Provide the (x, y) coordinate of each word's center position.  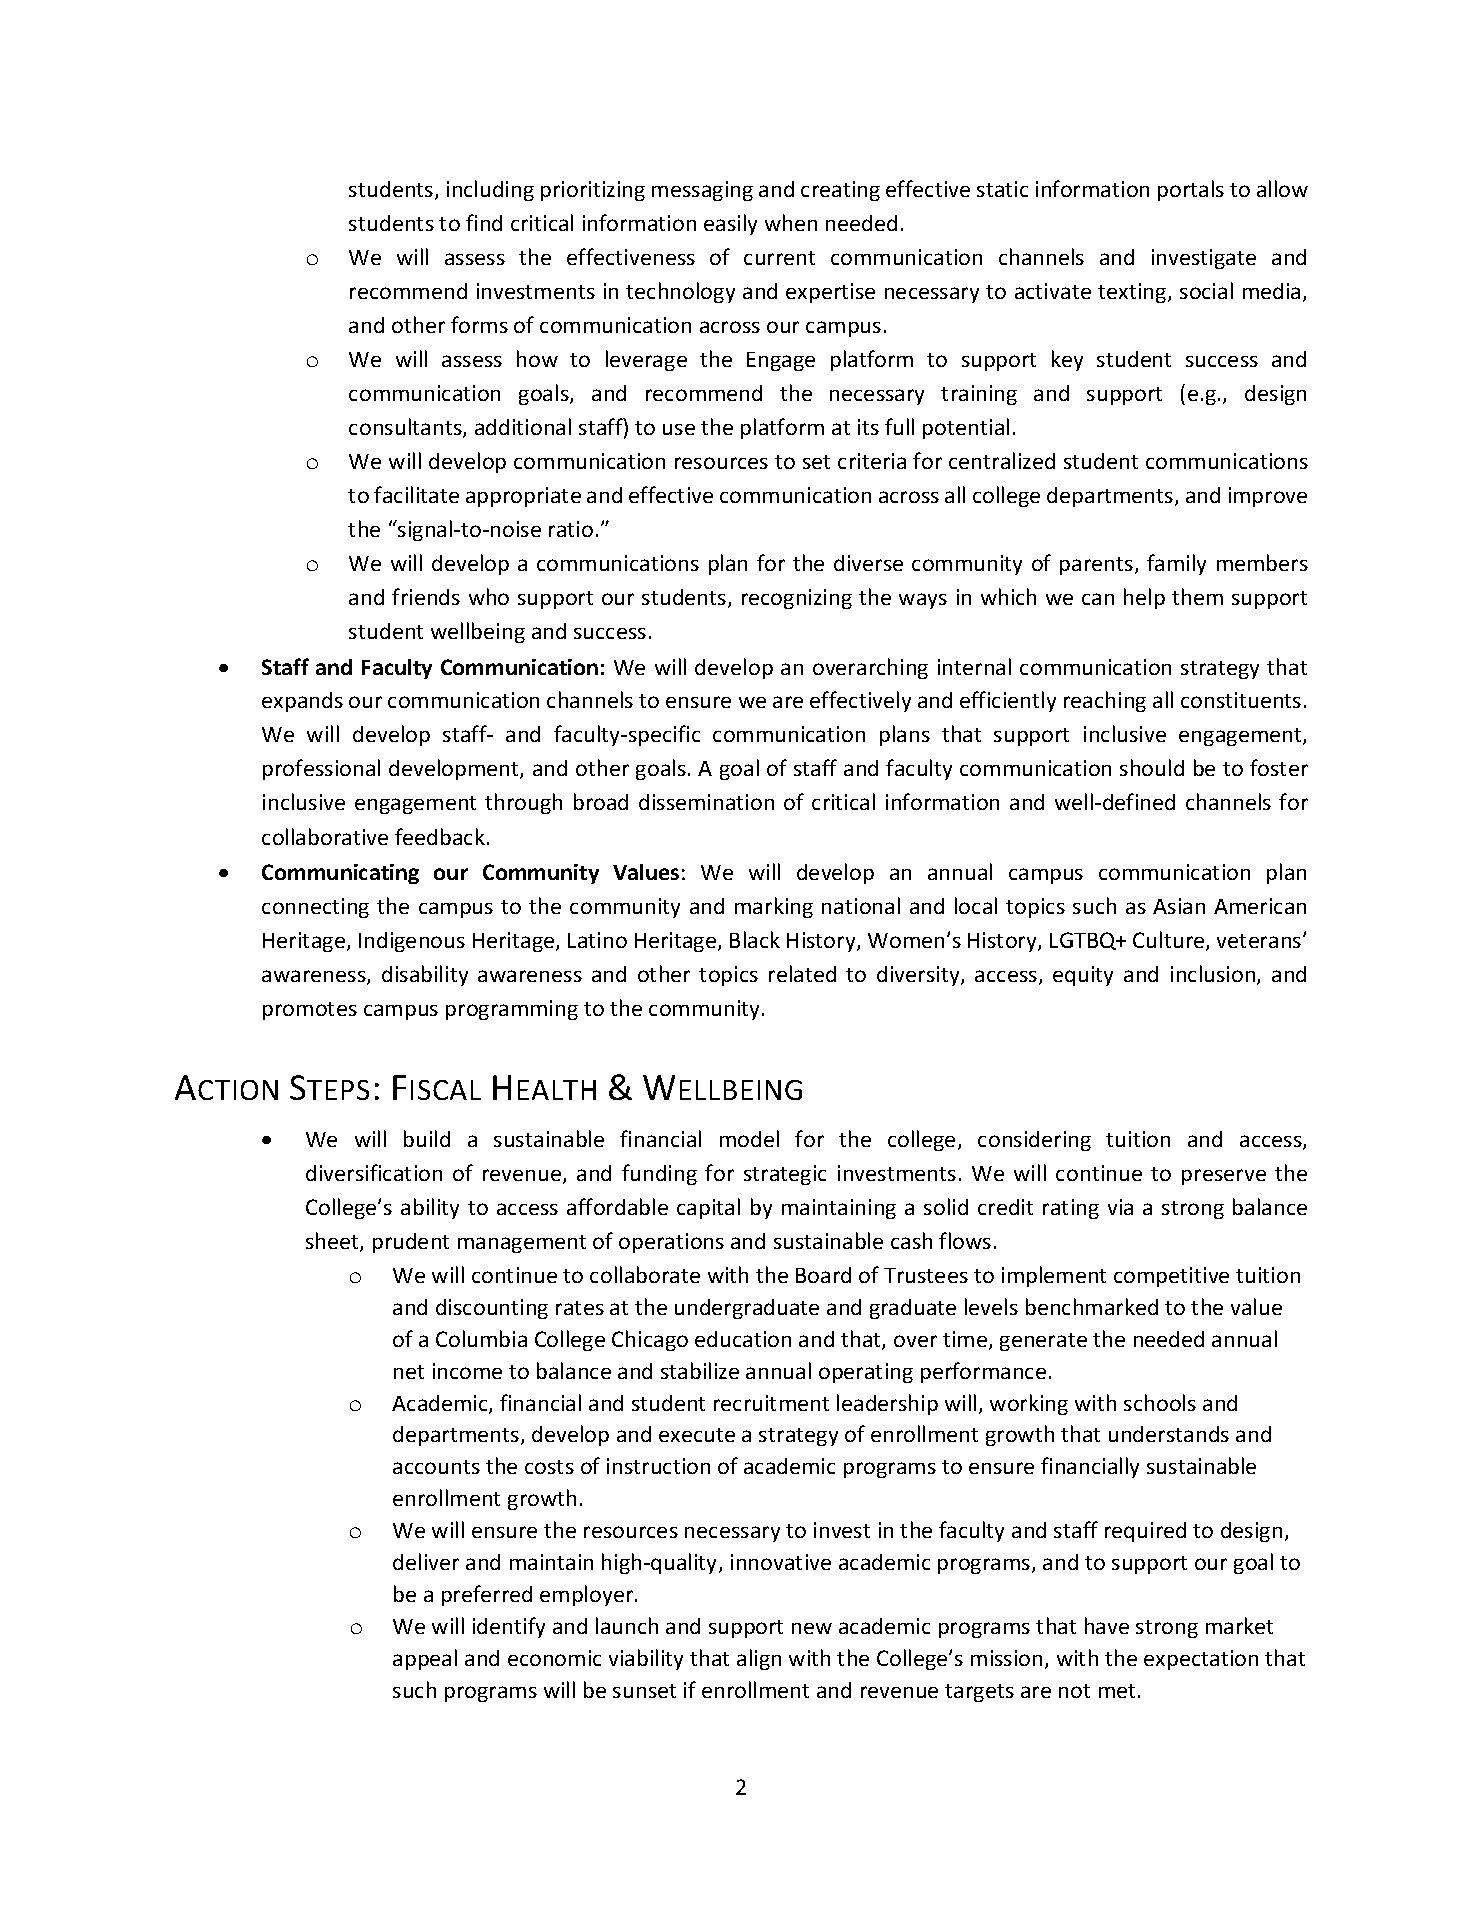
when (791, 222)
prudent (411, 1243)
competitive (1171, 1277)
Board (823, 1275)
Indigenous (412, 942)
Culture (1170, 941)
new (812, 1628)
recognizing (797, 599)
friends (426, 596)
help (1144, 598)
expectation (1201, 1660)
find (484, 222)
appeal (425, 1659)
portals (1191, 190)
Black (755, 939)
